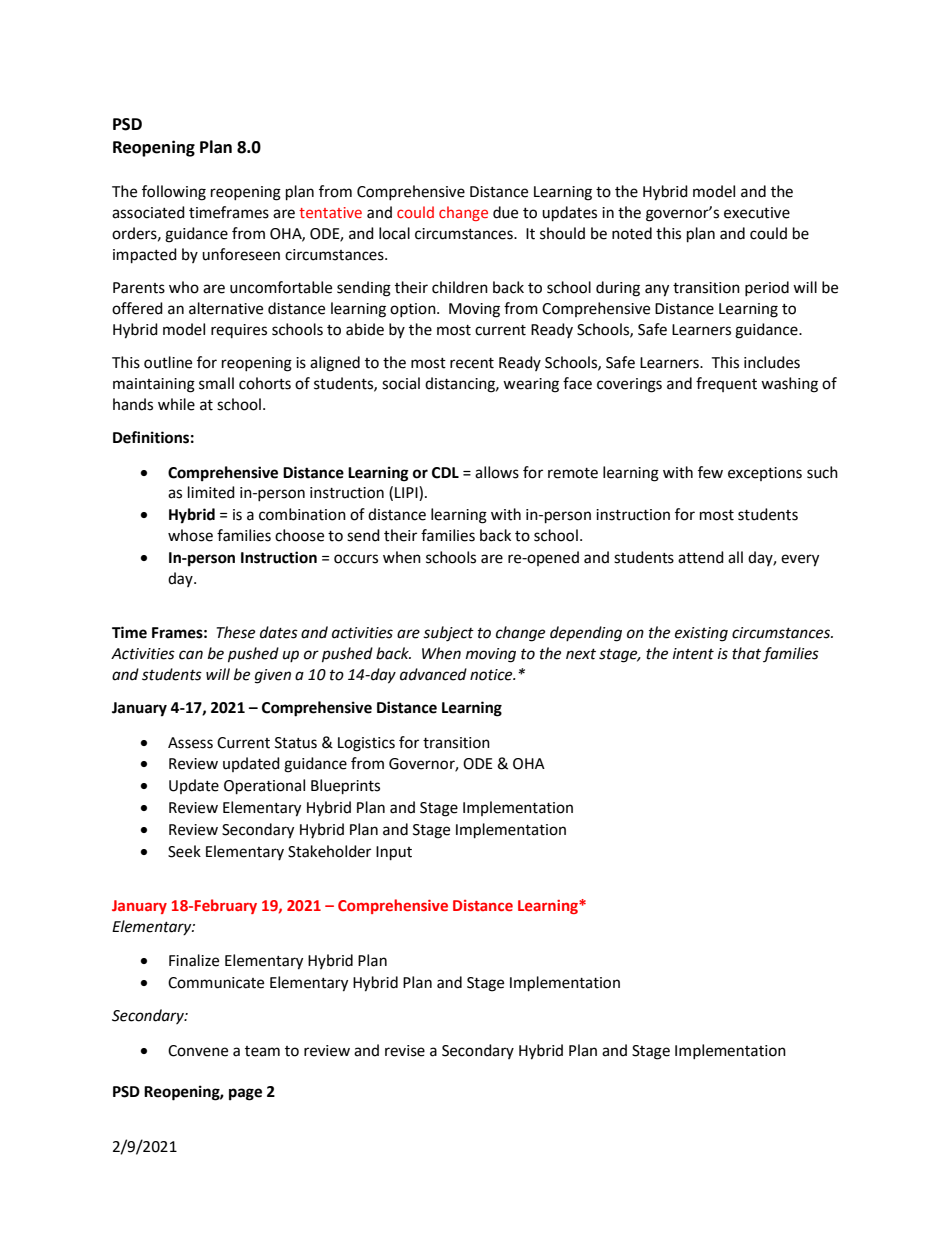  What do you see at coordinates (505, 212) in the screenshot?
I see `due` at bounding box center [505, 212].
